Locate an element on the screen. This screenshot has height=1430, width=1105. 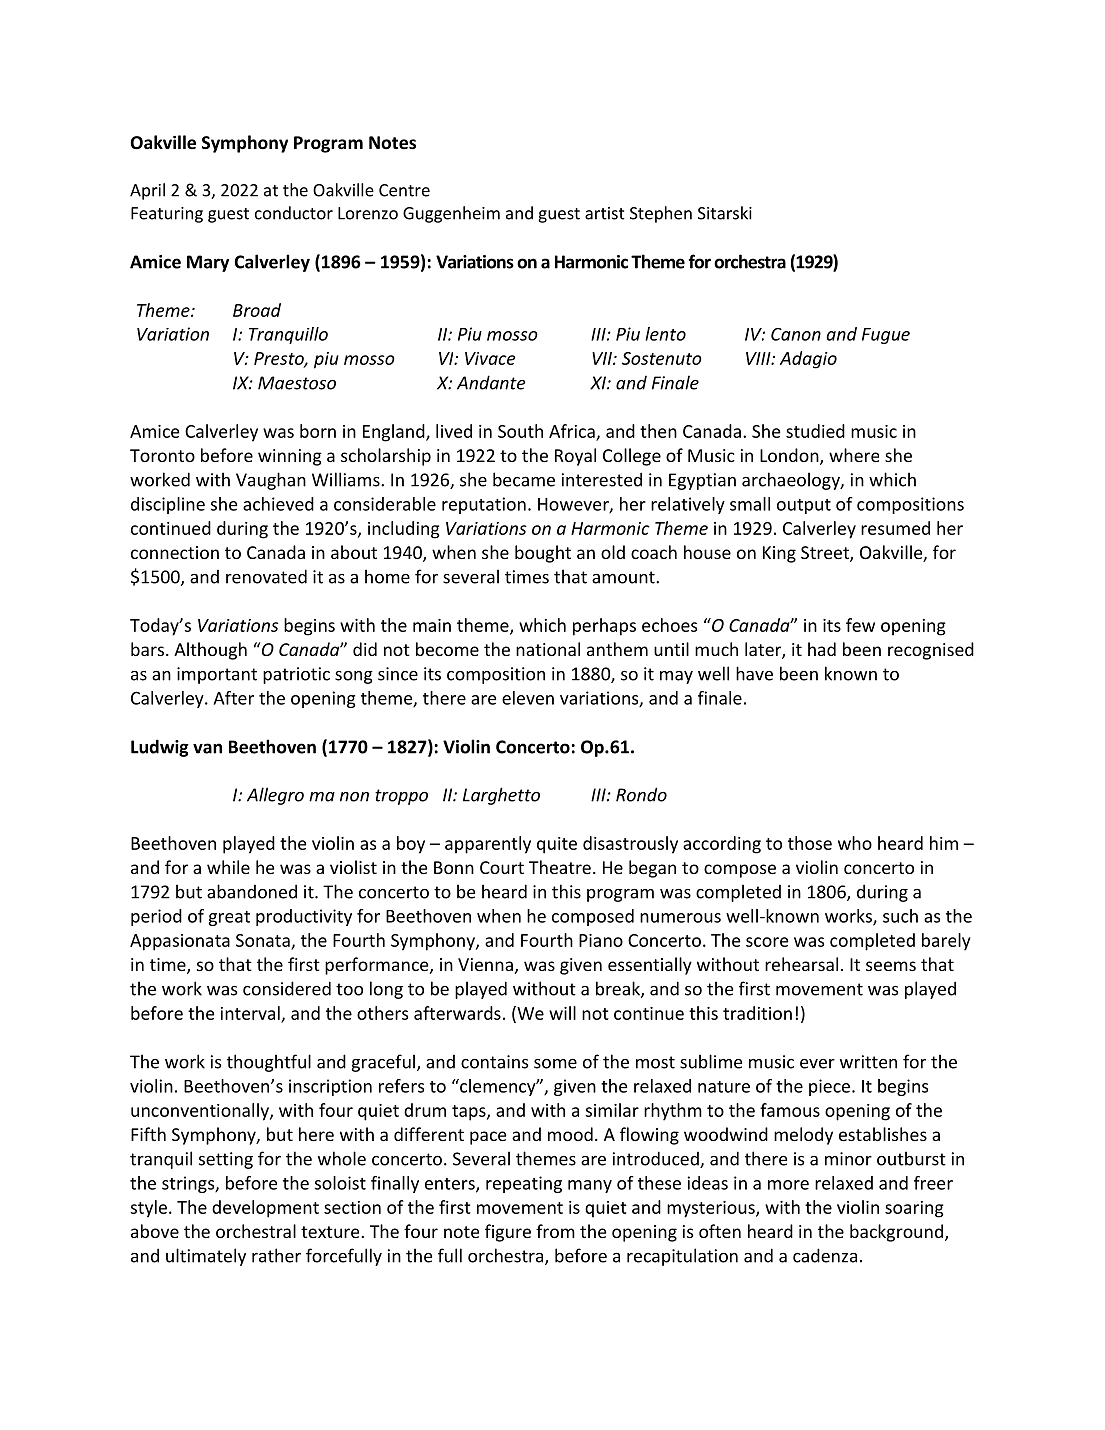
abandoned is located at coordinates (252, 891).
